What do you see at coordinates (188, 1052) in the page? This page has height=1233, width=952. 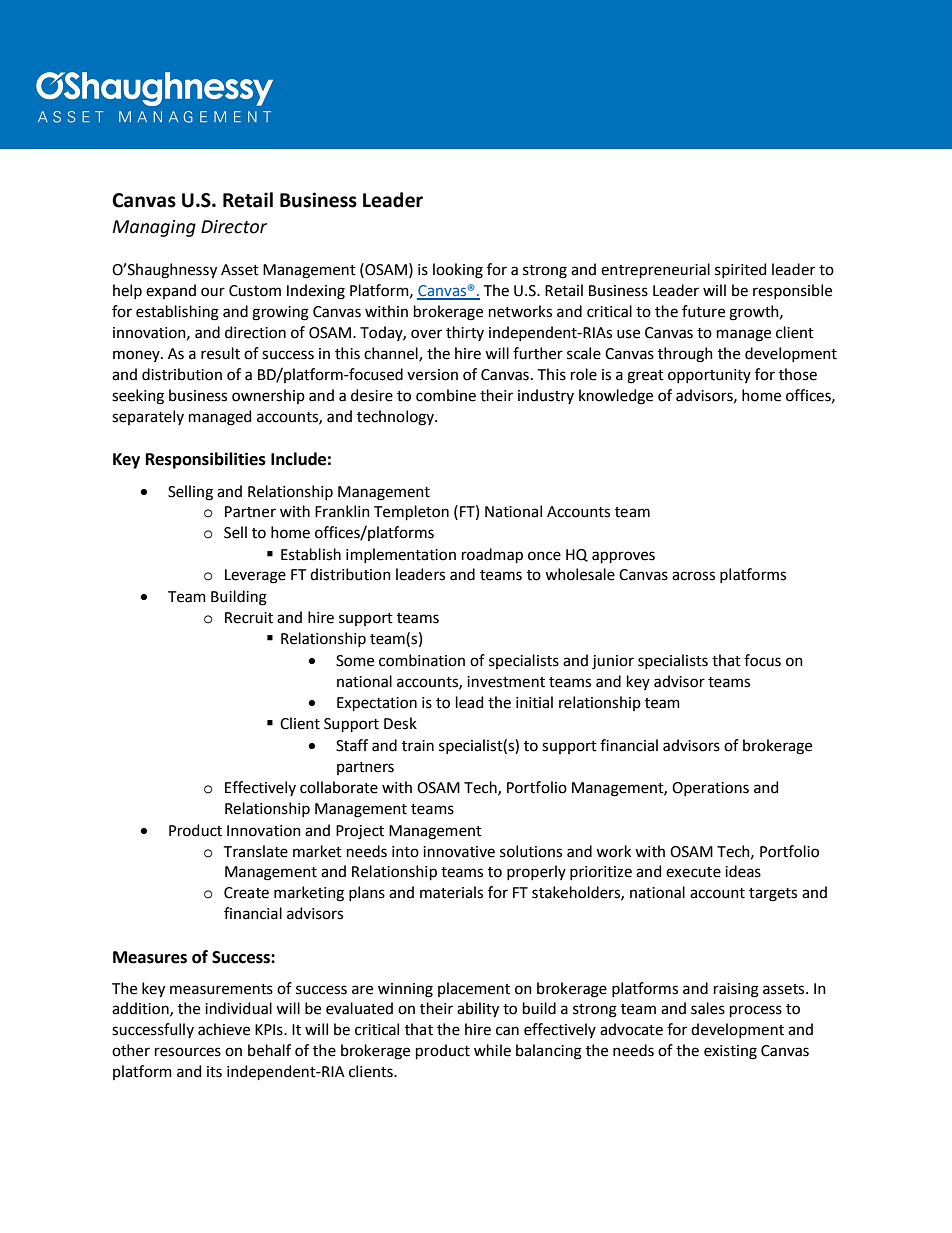 I see `resources` at bounding box center [188, 1052].
